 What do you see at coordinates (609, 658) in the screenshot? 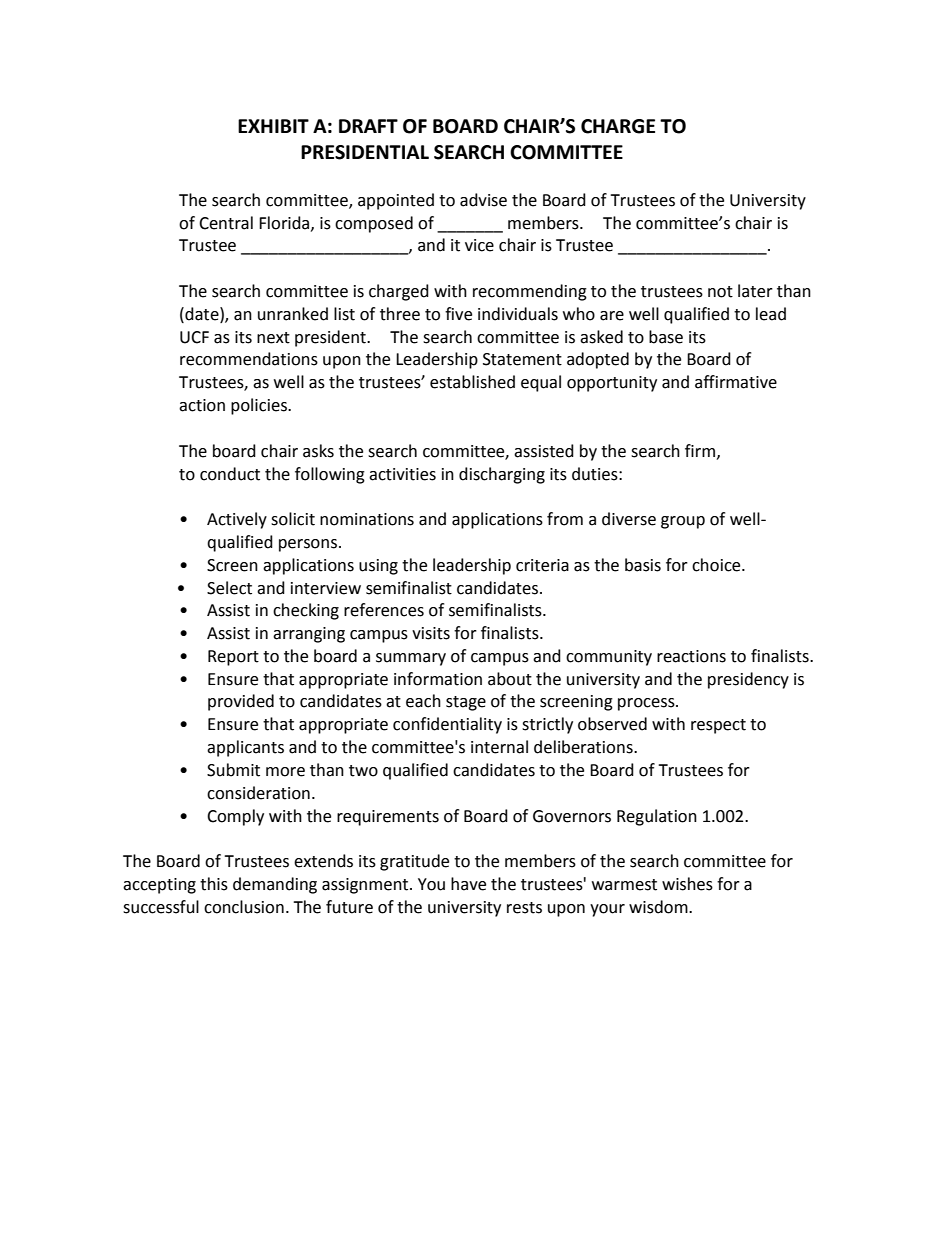
I see `community` at bounding box center [609, 658].
